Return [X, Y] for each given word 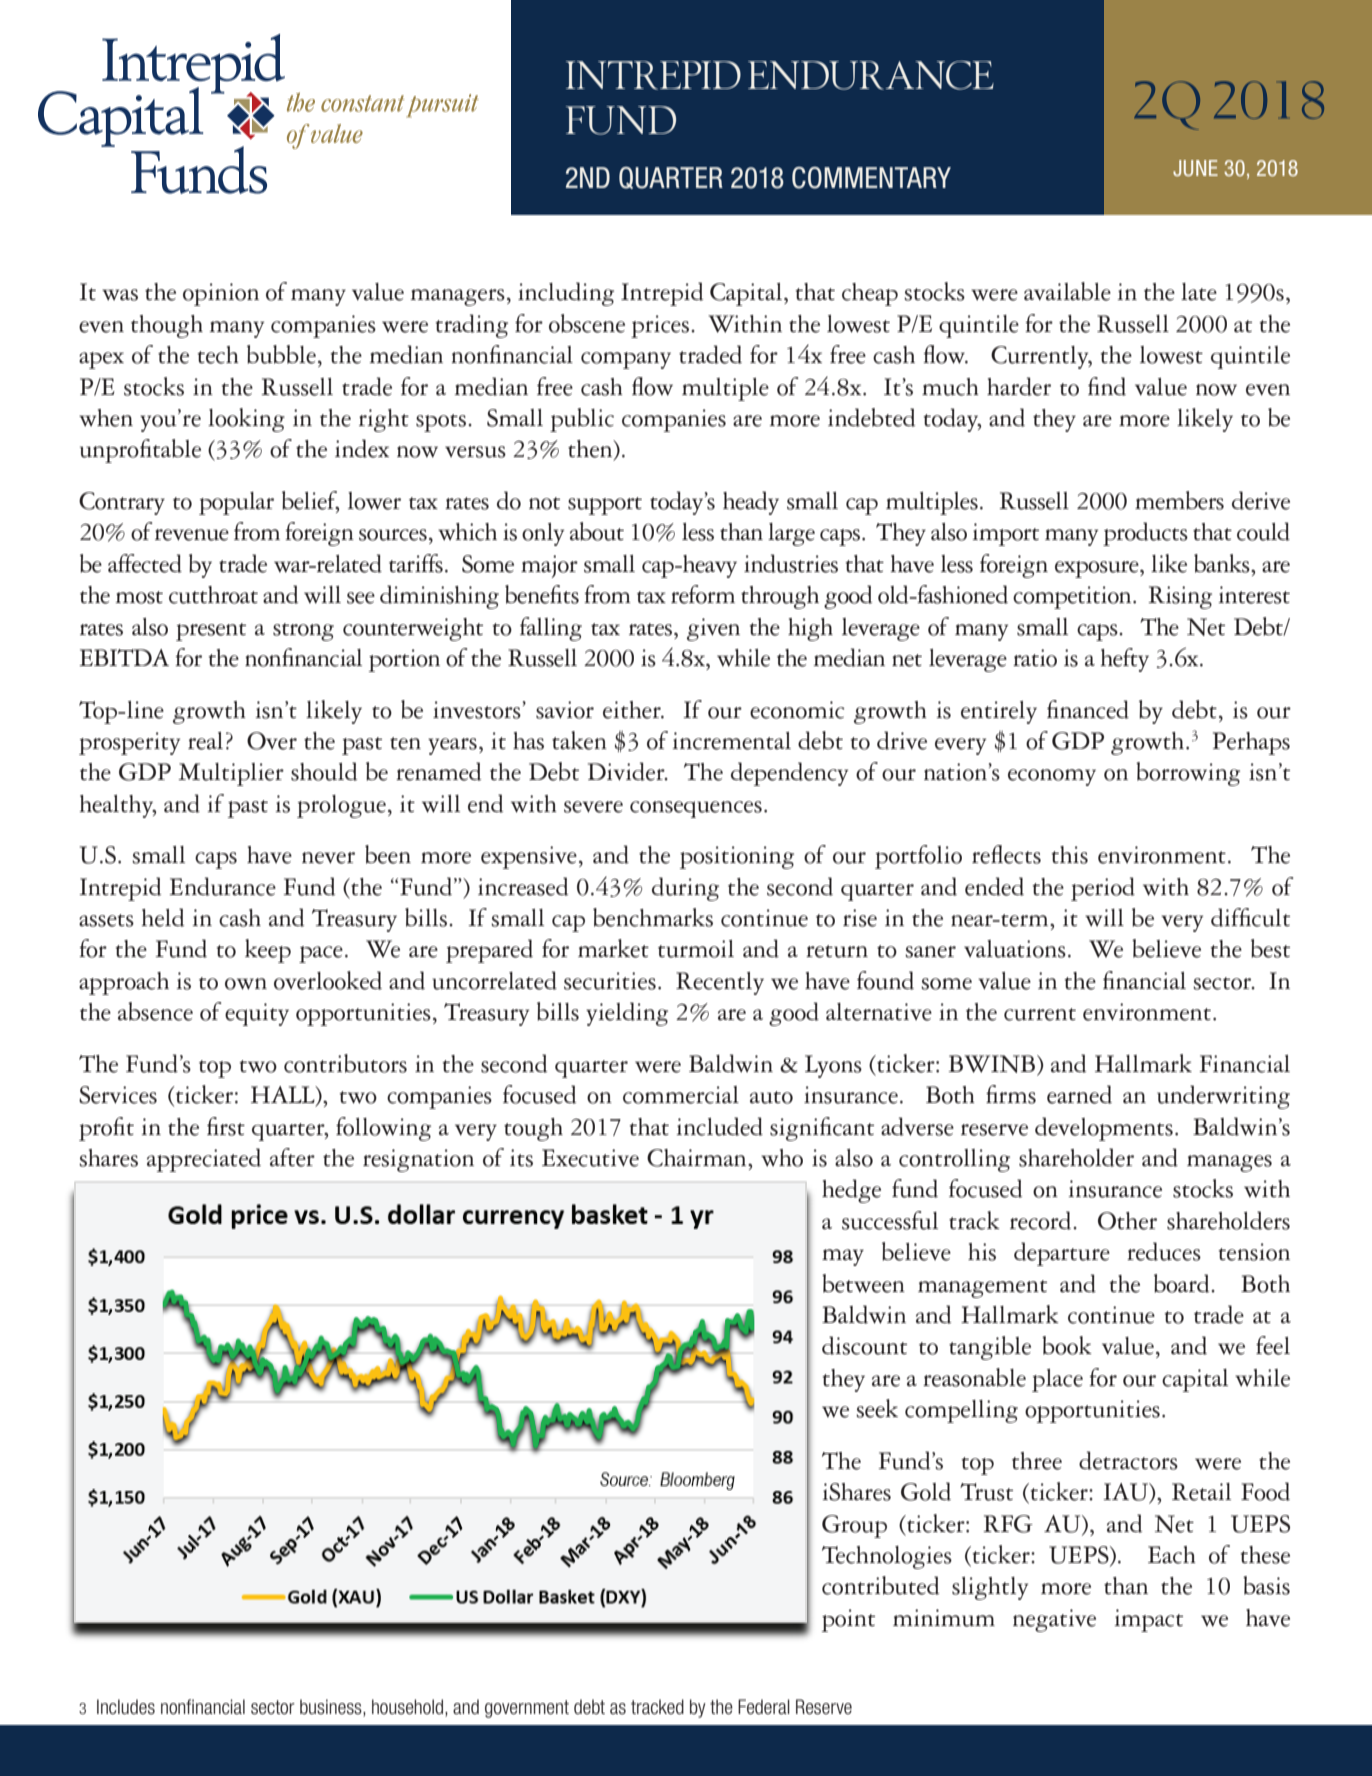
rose [559, 1705]
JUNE [1195, 168]
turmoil [696, 949]
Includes [126, 1707]
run [1044, 1464]
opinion [221, 294]
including [566, 294]
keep [268, 951]
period [1103, 889]
